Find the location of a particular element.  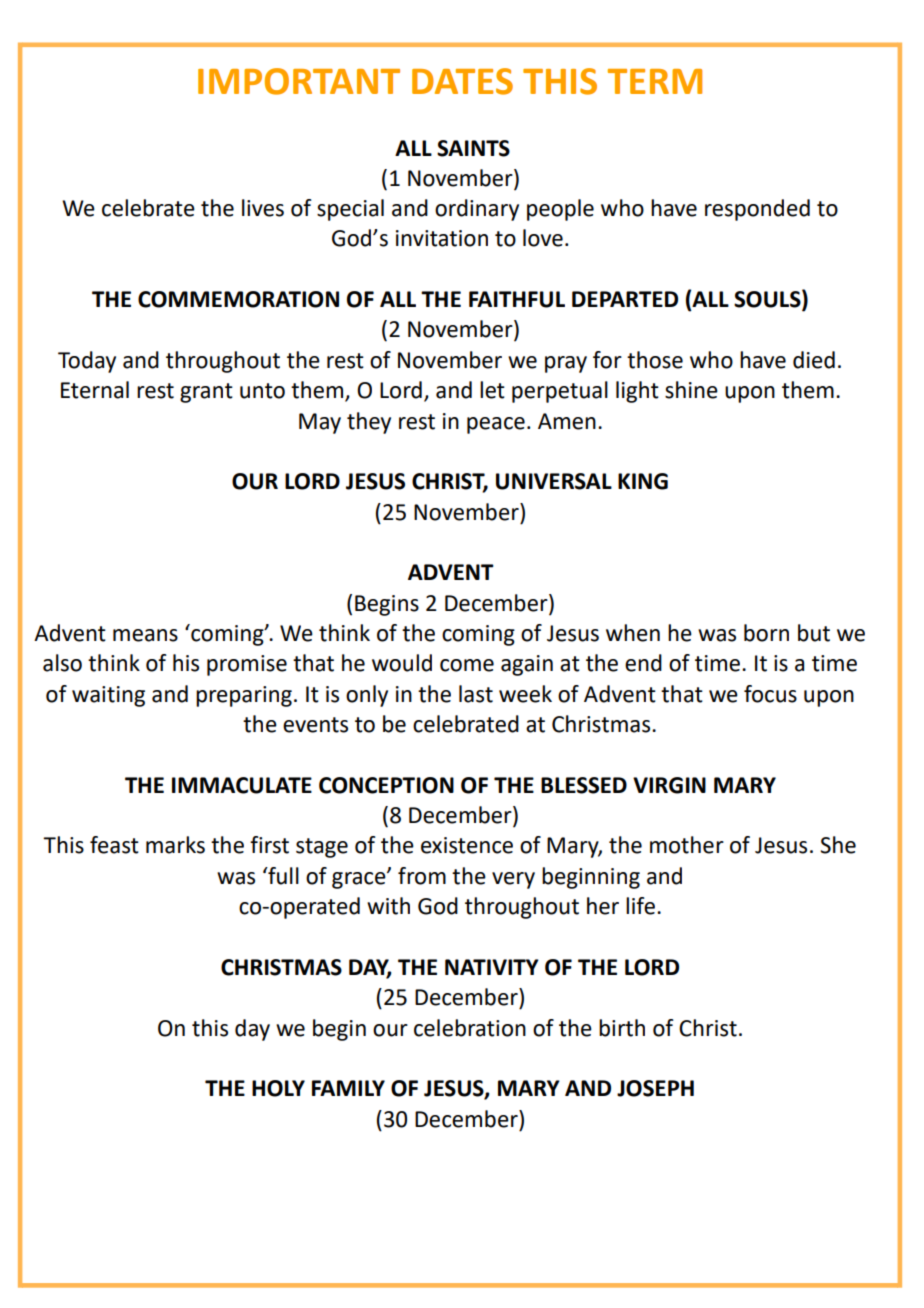

mother is located at coordinates (687, 845).
